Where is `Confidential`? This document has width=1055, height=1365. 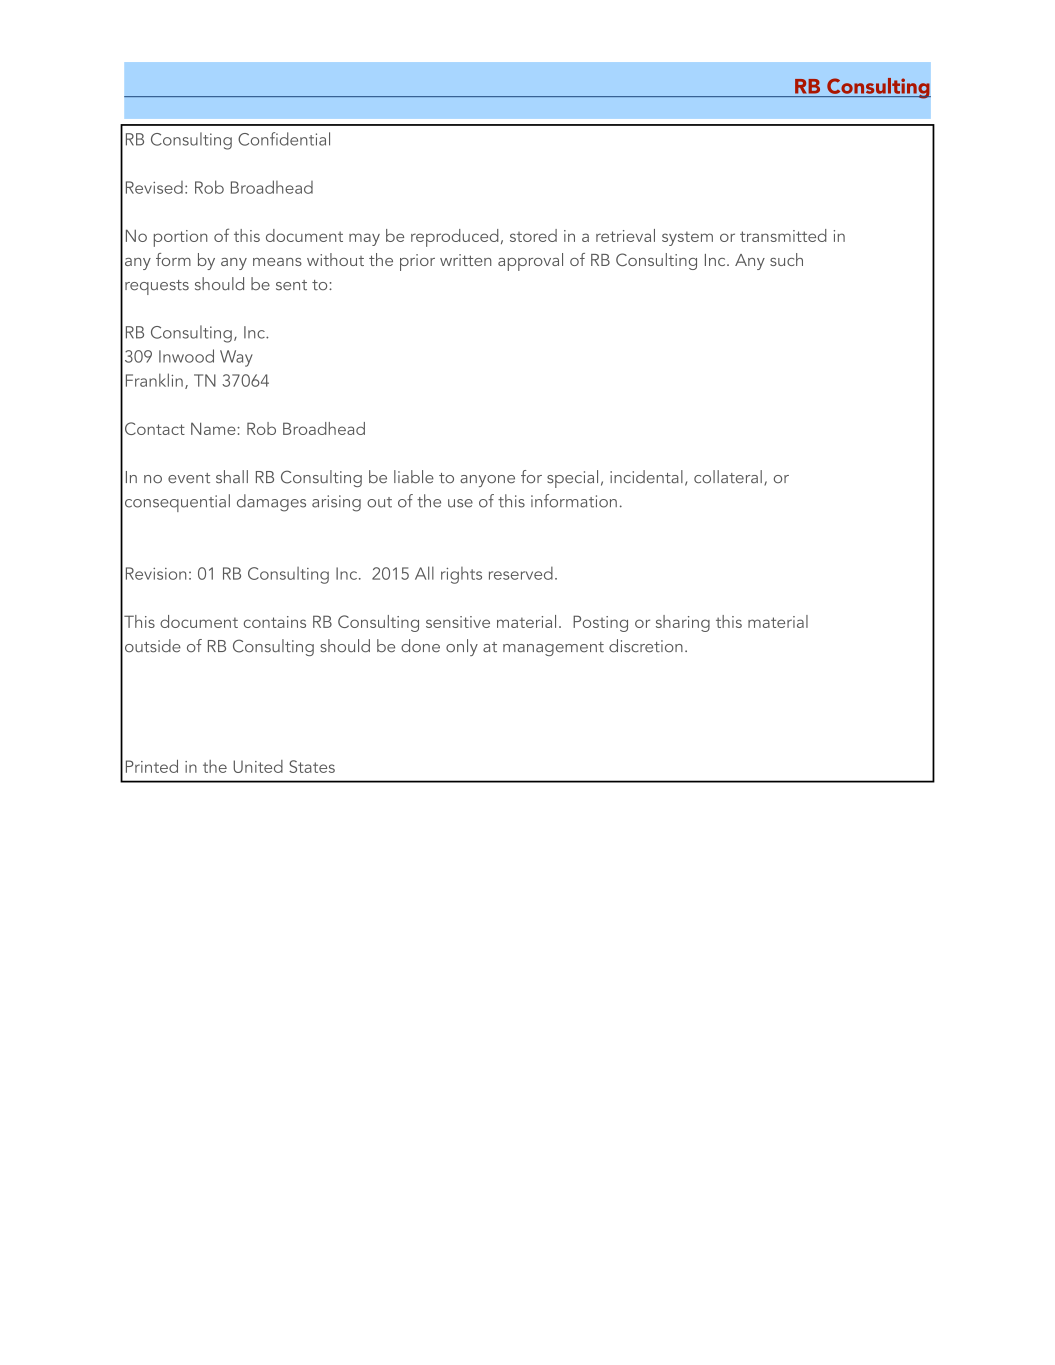
Confidential is located at coordinates (284, 139).
